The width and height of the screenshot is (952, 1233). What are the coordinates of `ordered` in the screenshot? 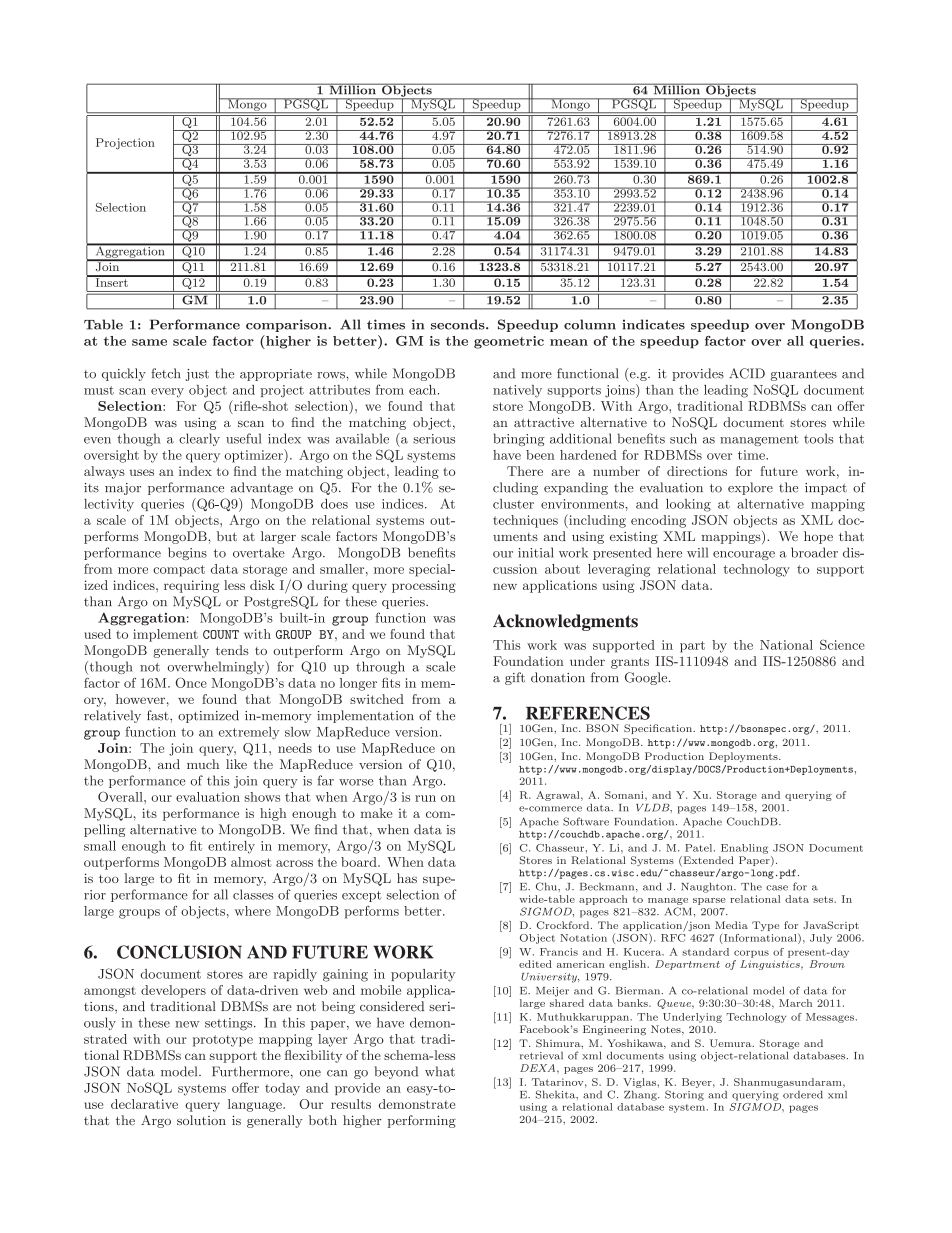 It's located at (803, 1094).
